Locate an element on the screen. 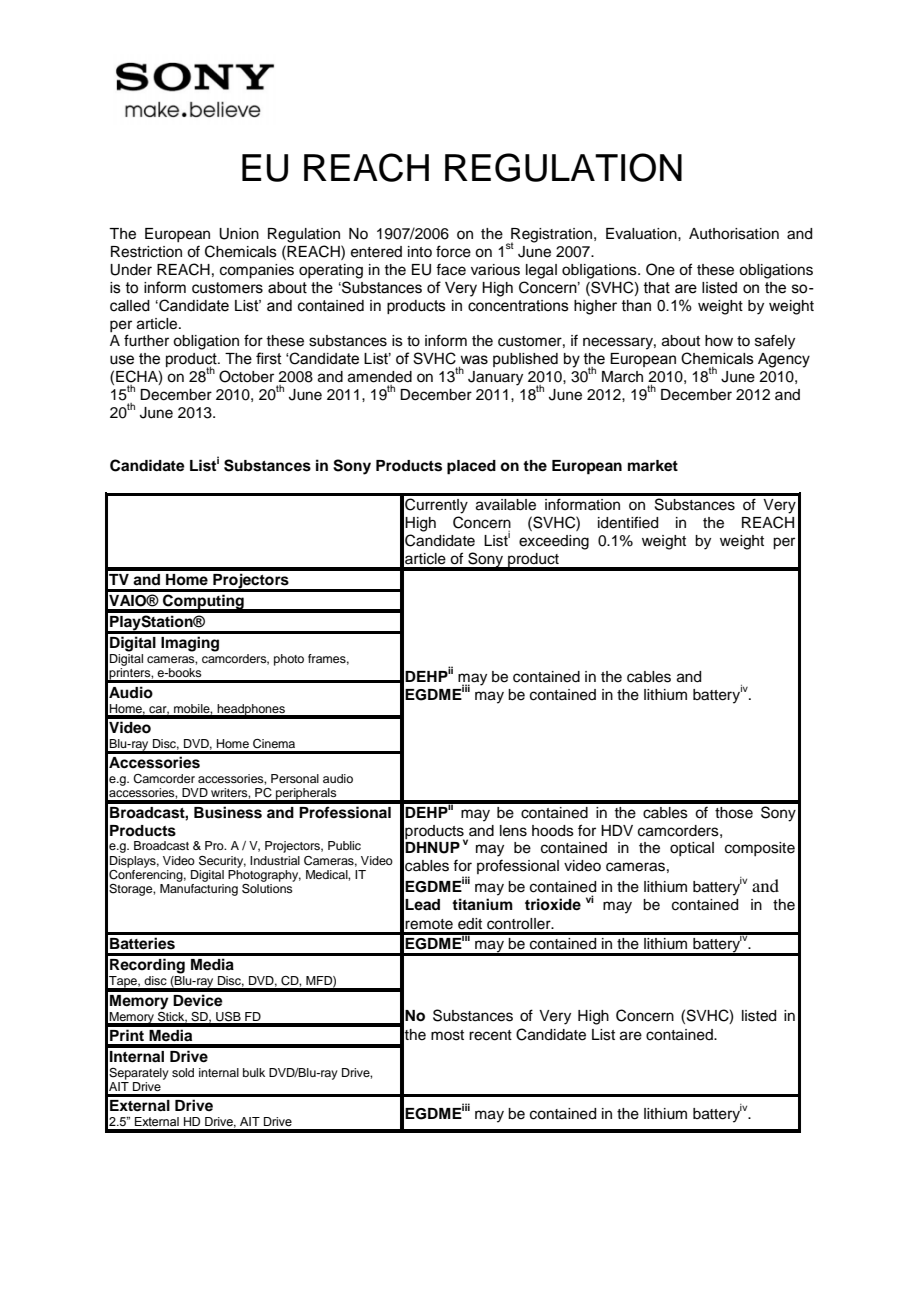  Authorisation is located at coordinates (734, 234).
